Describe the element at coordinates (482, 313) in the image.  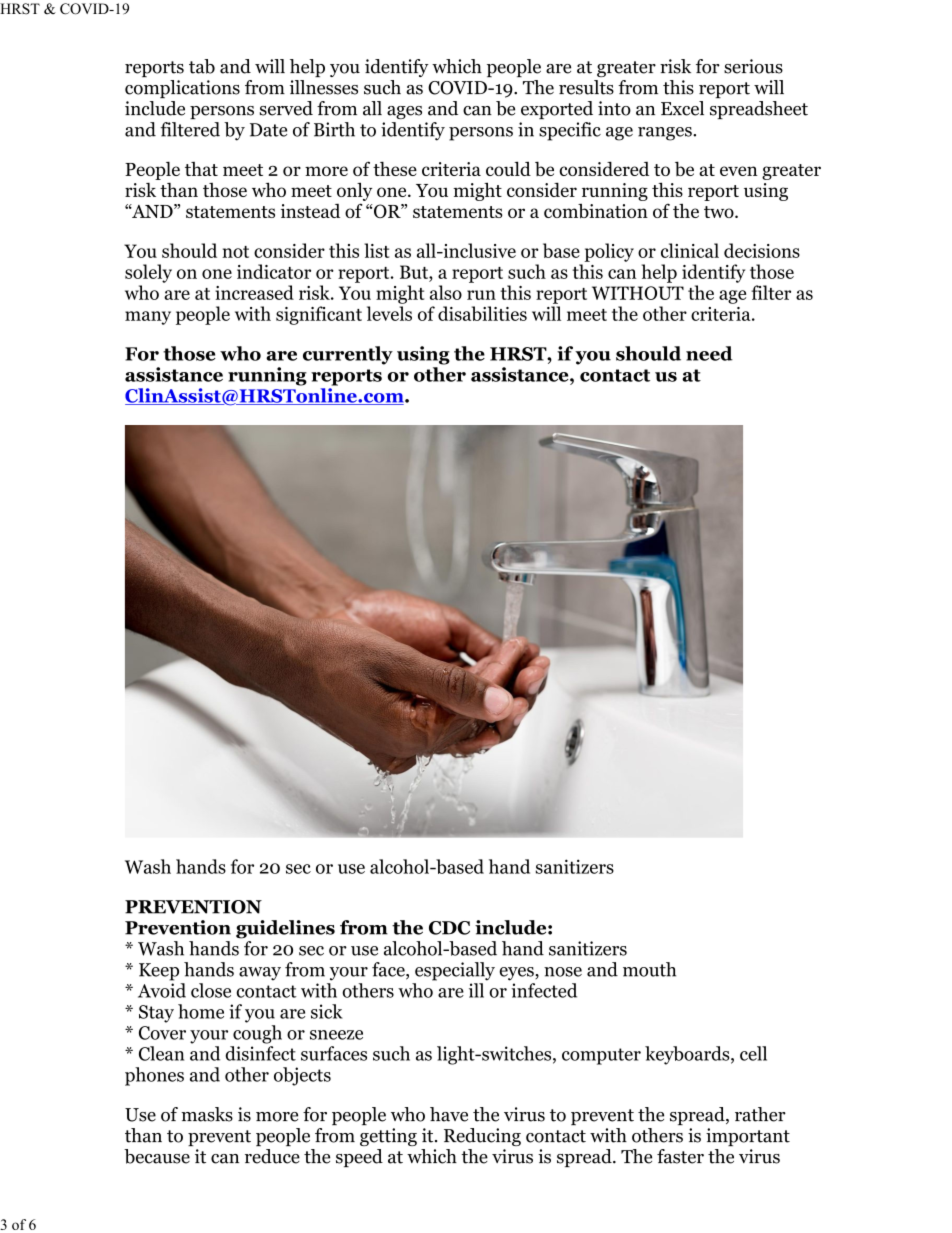
I see `disabilities` at that location.
